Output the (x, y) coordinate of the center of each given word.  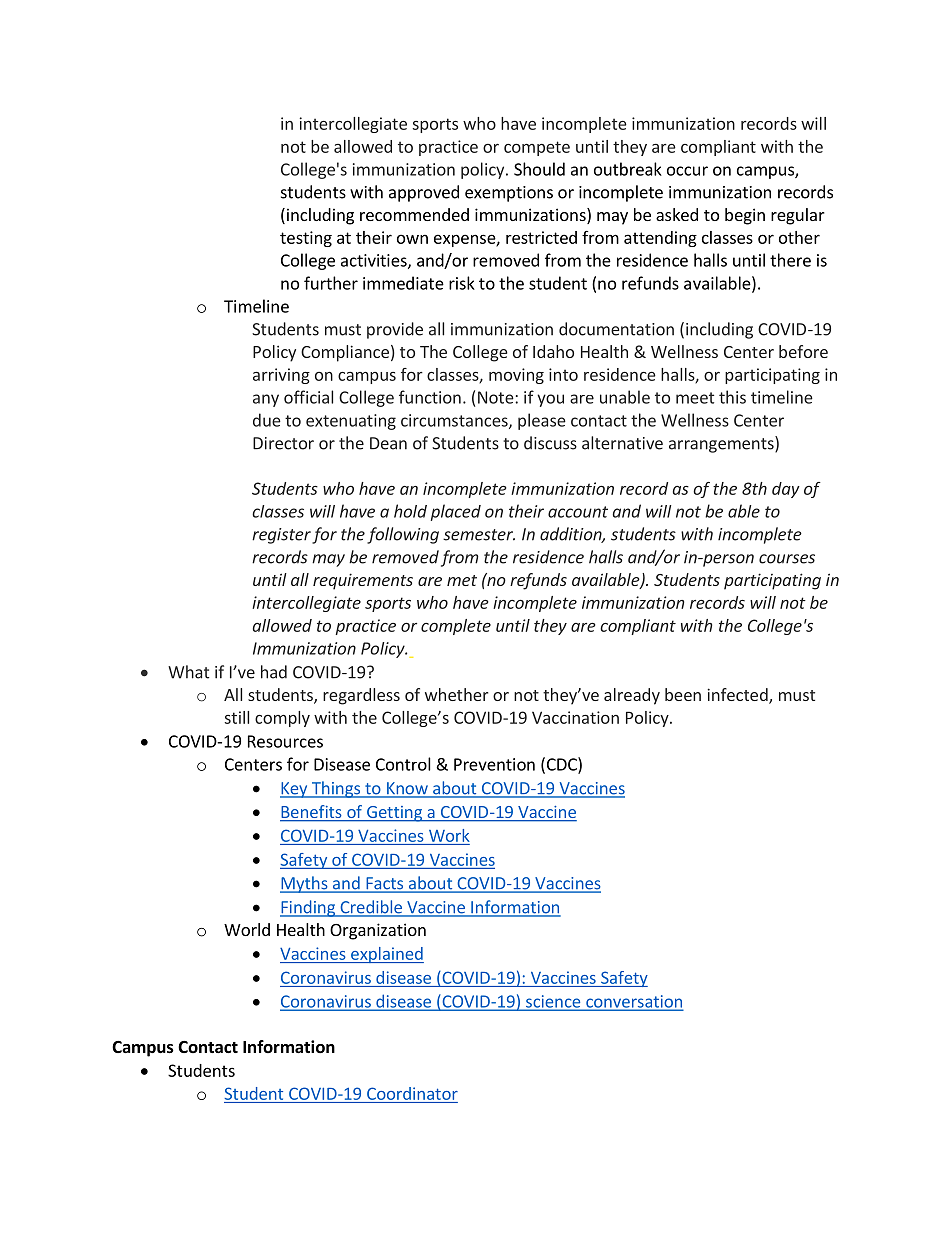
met (462, 580)
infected (739, 696)
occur (687, 171)
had (274, 672)
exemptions (509, 194)
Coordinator (412, 1093)
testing (306, 239)
